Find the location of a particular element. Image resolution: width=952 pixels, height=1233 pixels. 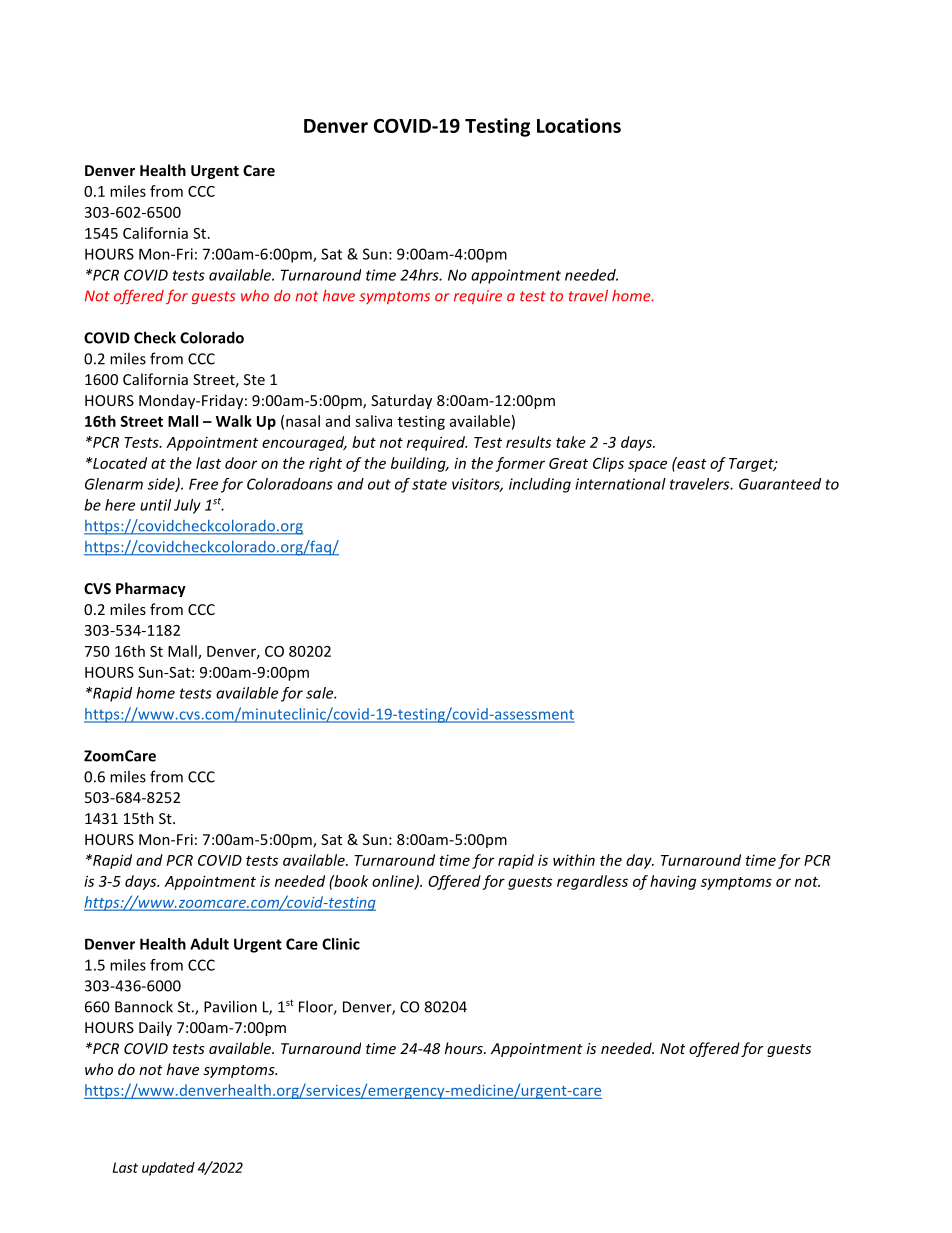

having is located at coordinates (673, 882).
